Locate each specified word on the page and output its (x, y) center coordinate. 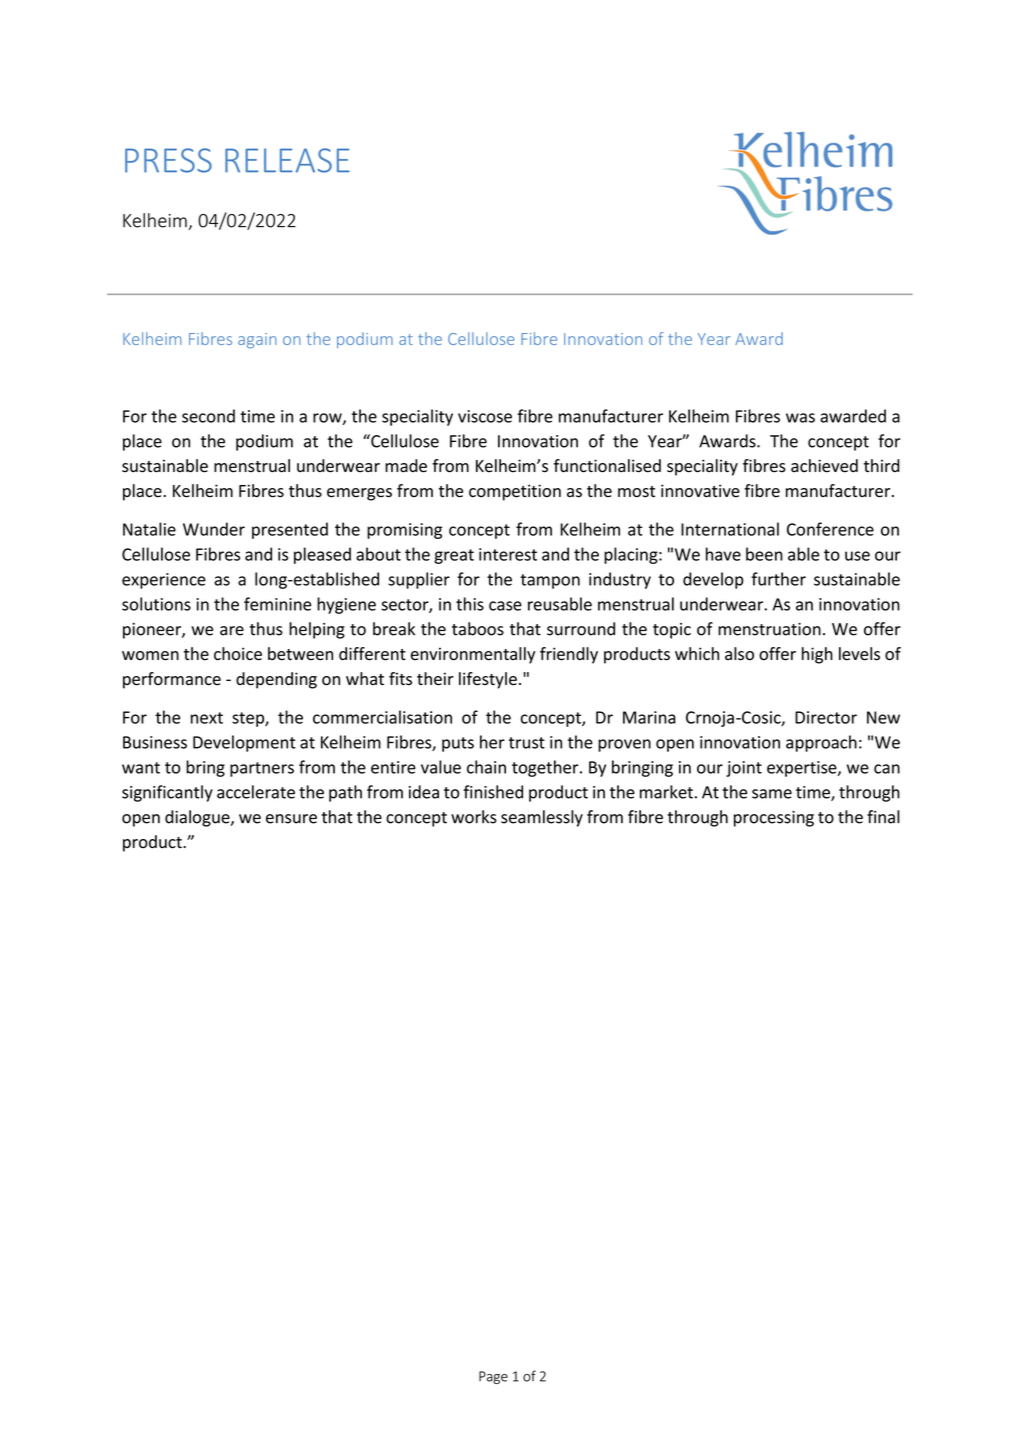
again (257, 341)
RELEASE (287, 160)
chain (486, 767)
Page (493, 1377)
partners (262, 769)
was (800, 418)
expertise (803, 769)
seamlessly (542, 818)
